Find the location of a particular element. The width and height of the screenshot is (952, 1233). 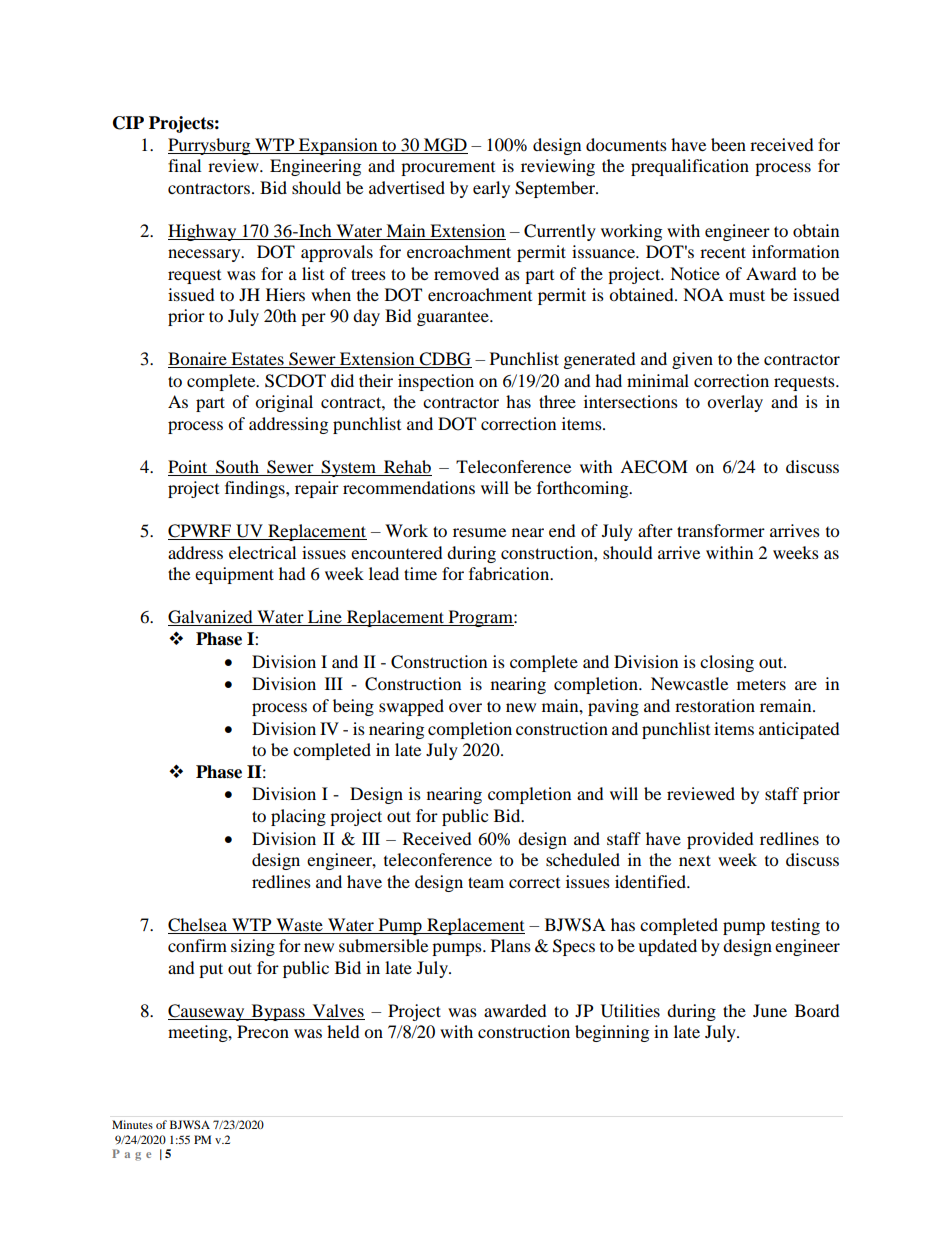

Galvanized is located at coordinates (211, 618).
